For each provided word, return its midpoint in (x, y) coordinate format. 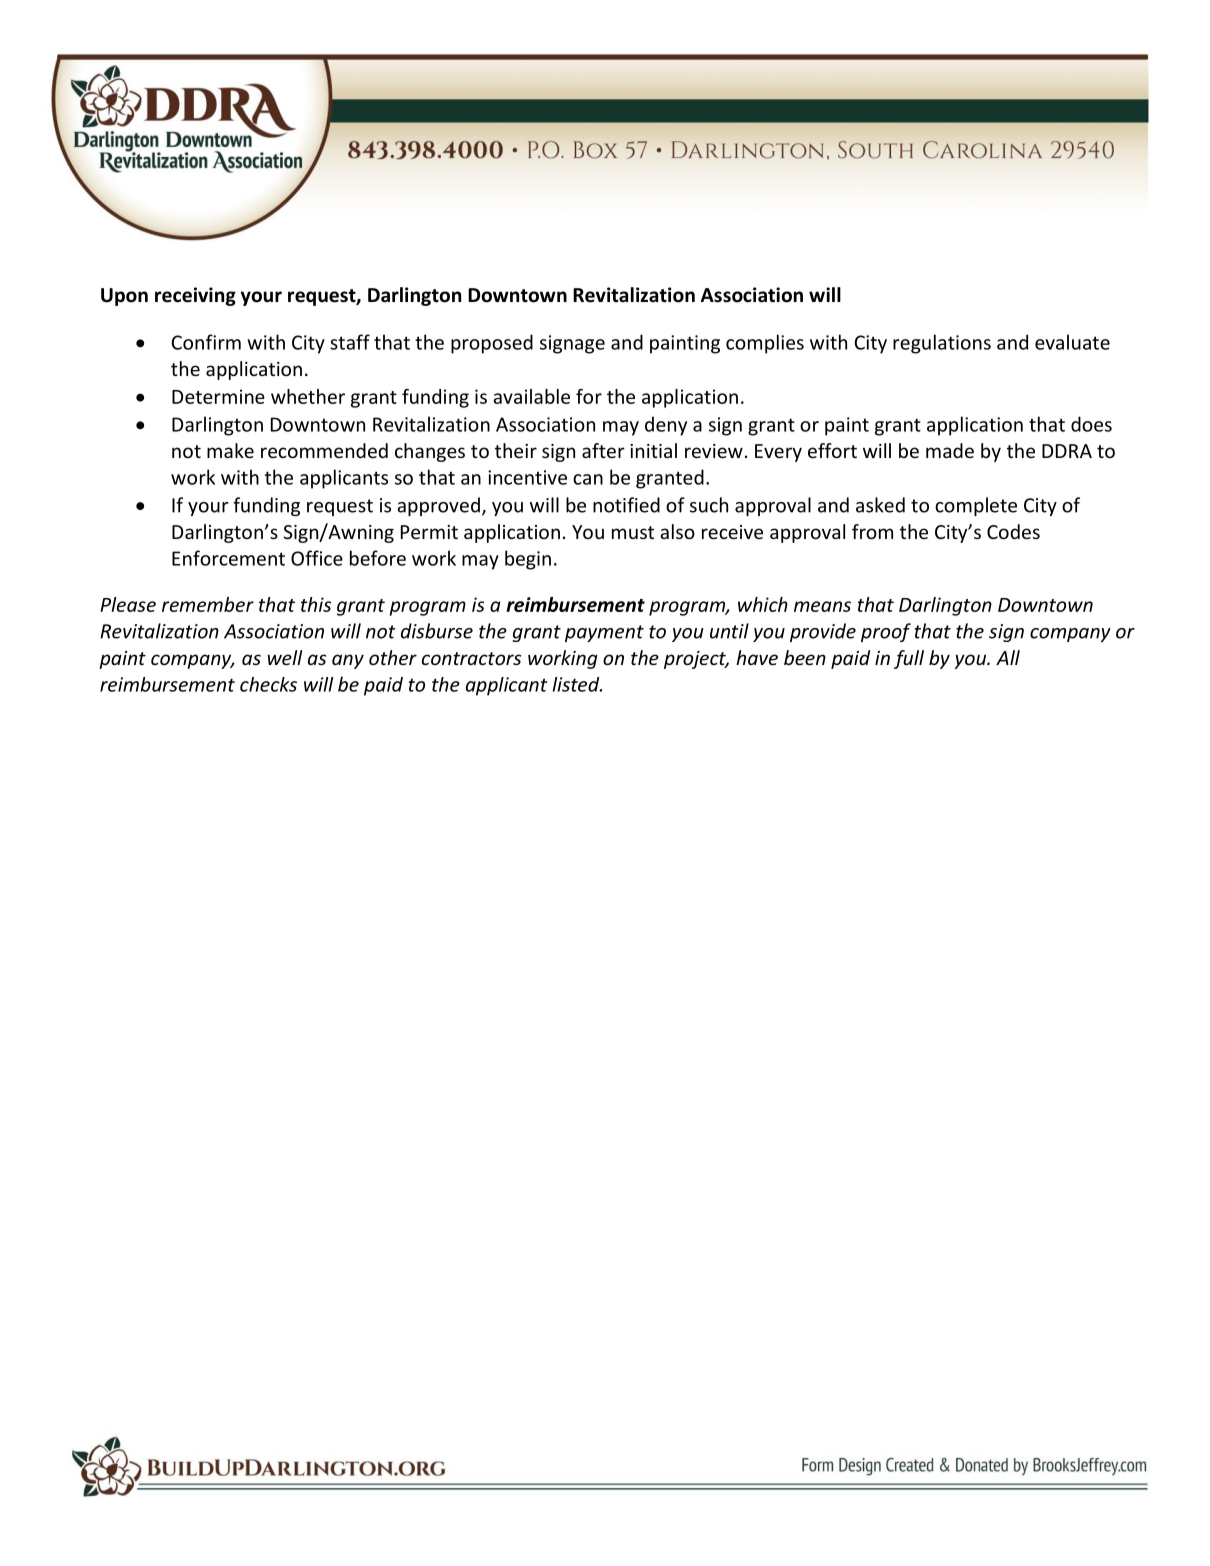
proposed (492, 344)
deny (666, 426)
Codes (1013, 531)
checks (268, 684)
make (230, 450)
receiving (195, 296)
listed (577, 684)
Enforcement (228, 558)
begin (528, 560)
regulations (942, 344)
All (1008, 657)
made (950, 450)
